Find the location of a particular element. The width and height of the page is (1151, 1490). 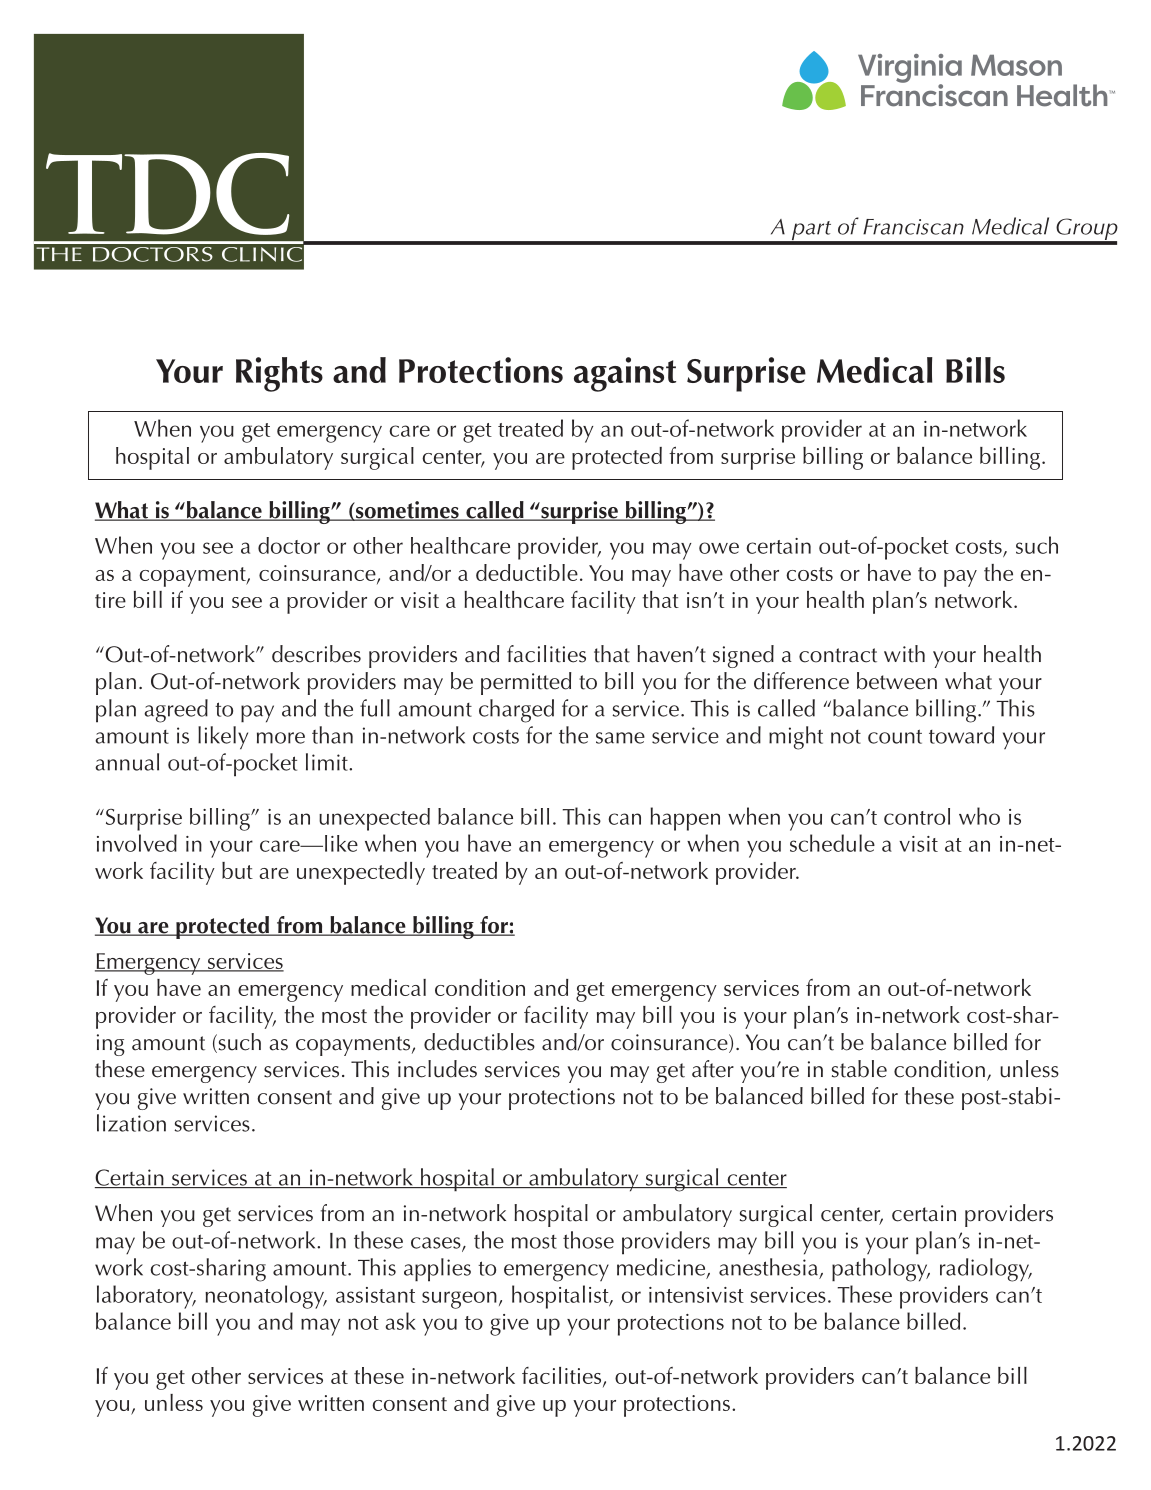

includes is located at coordinates (437, 1069).
